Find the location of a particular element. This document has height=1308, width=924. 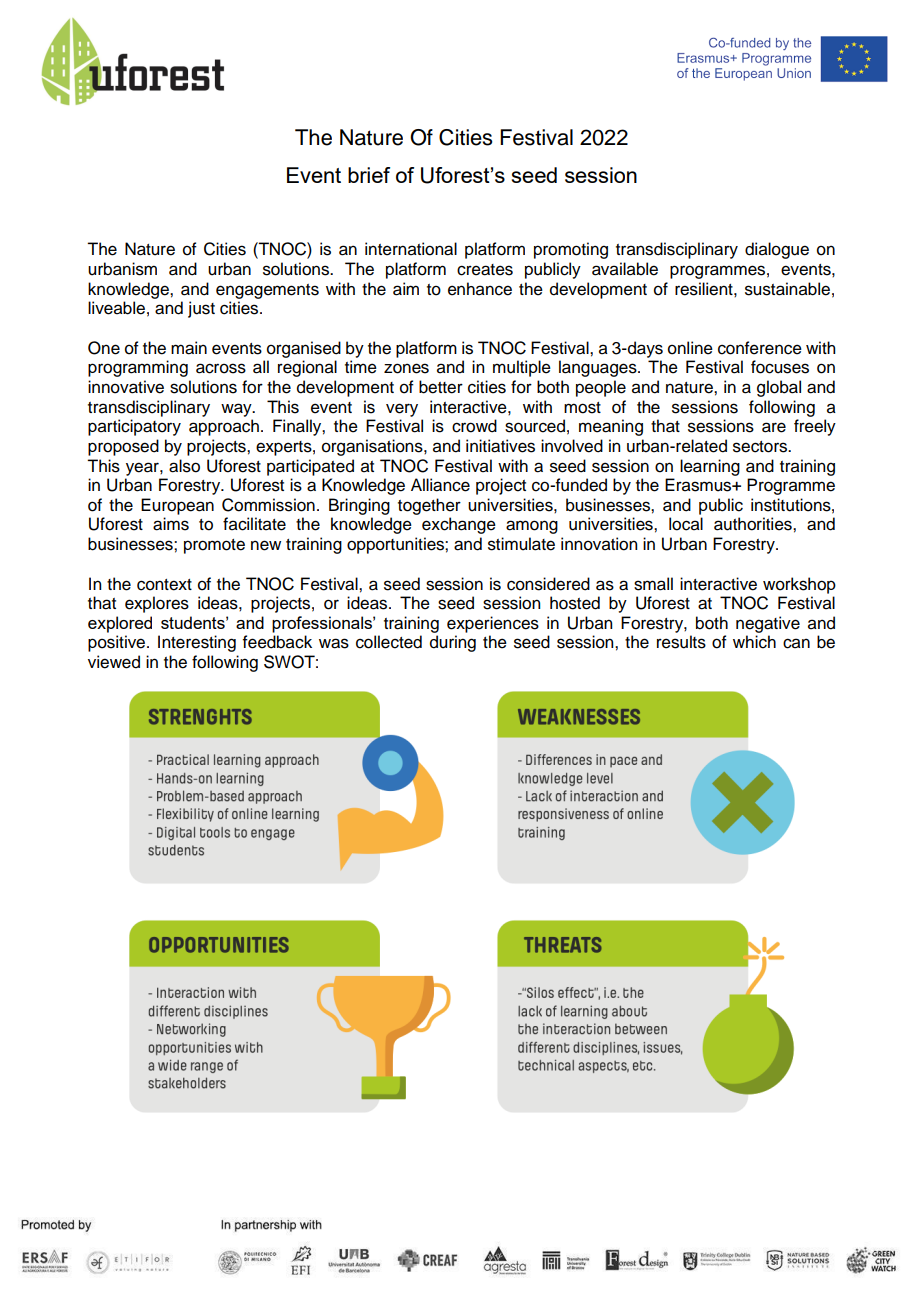

brief is located at coordinates (369, 175).
